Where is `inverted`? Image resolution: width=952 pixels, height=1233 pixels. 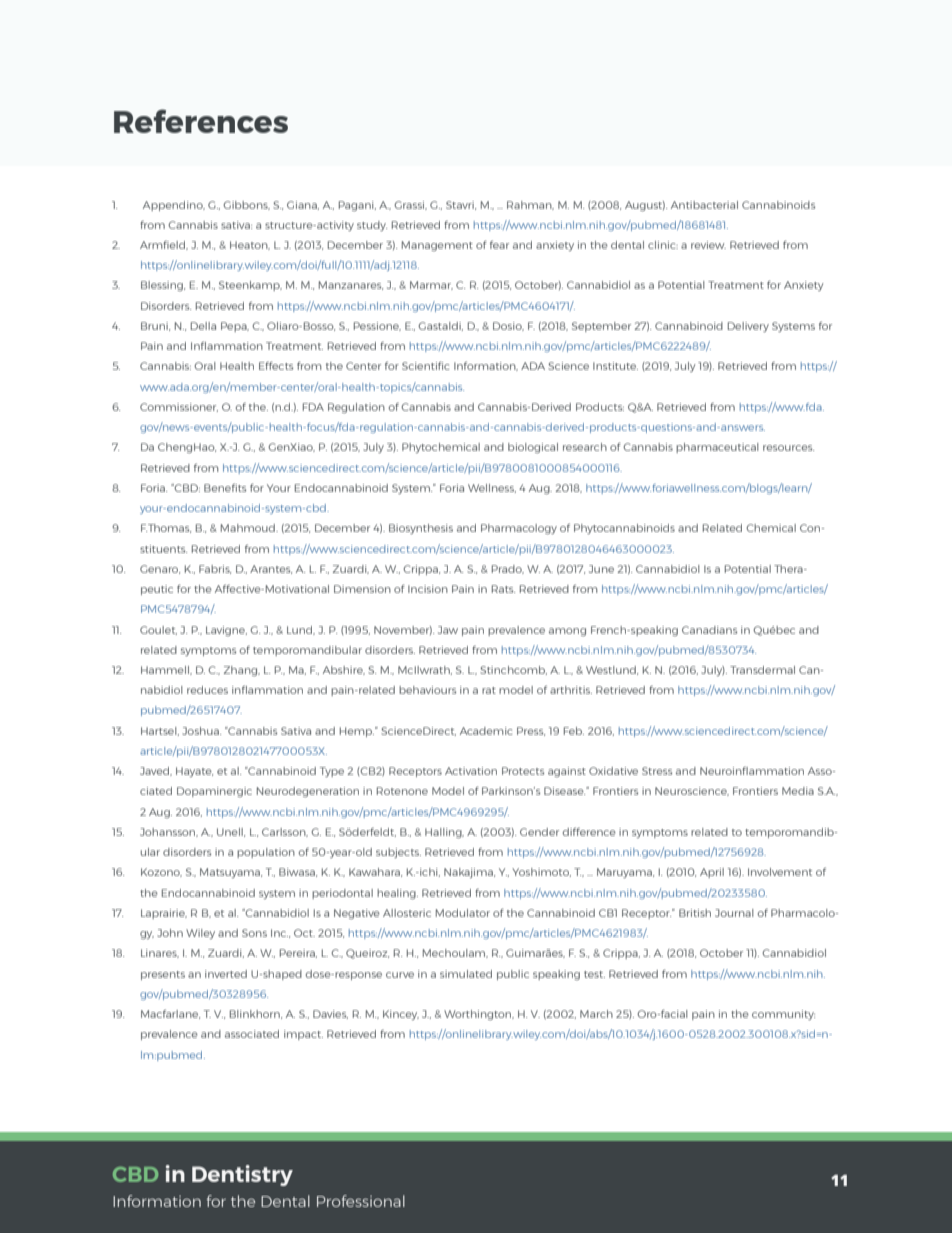
inverted is located at coordinates (226, 974).
